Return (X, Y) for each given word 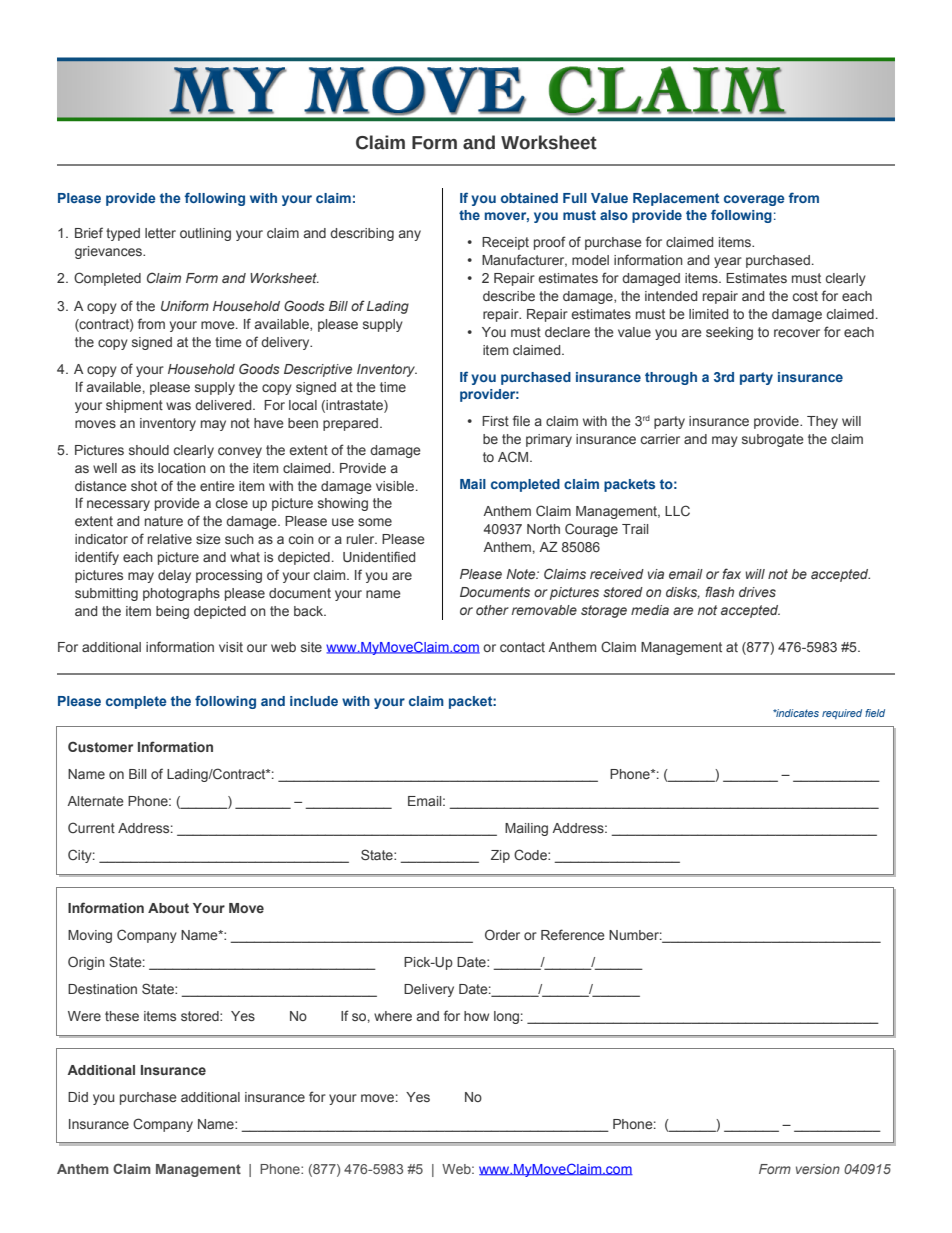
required (842, 714)
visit (231, 647)
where (393, 1016)
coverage (754, 200)
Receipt (505, 243)
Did (78, 1097)
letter (160, 233)
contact (522, 647)
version (818, 1169)
